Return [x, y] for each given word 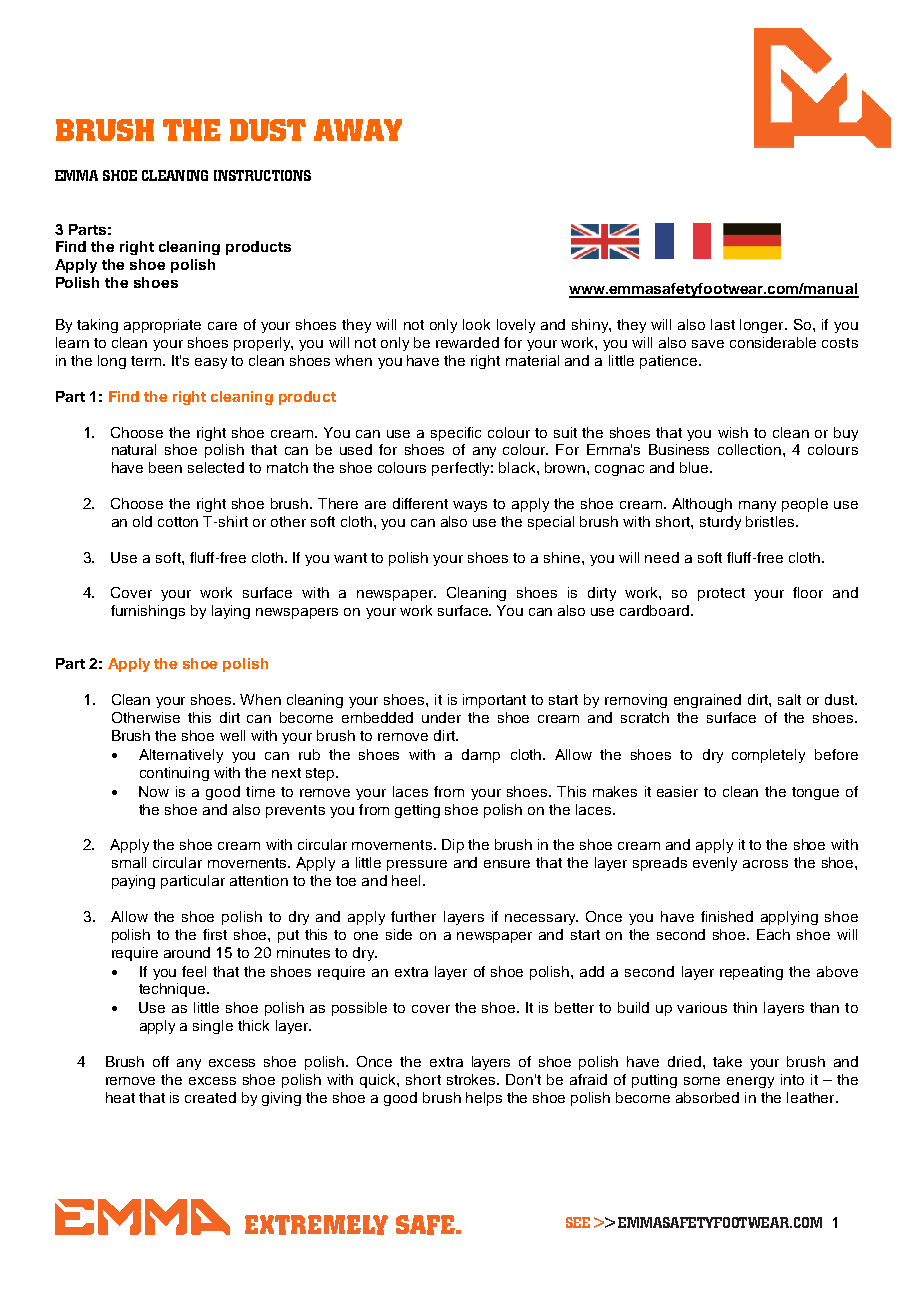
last [723, 324]
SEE [578, 1222]
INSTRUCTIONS [262, 175]
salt [789, 699]
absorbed [707, 1097]
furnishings [148, 612]
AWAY [358, 130]
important [494, 701]
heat [120, 1097]
